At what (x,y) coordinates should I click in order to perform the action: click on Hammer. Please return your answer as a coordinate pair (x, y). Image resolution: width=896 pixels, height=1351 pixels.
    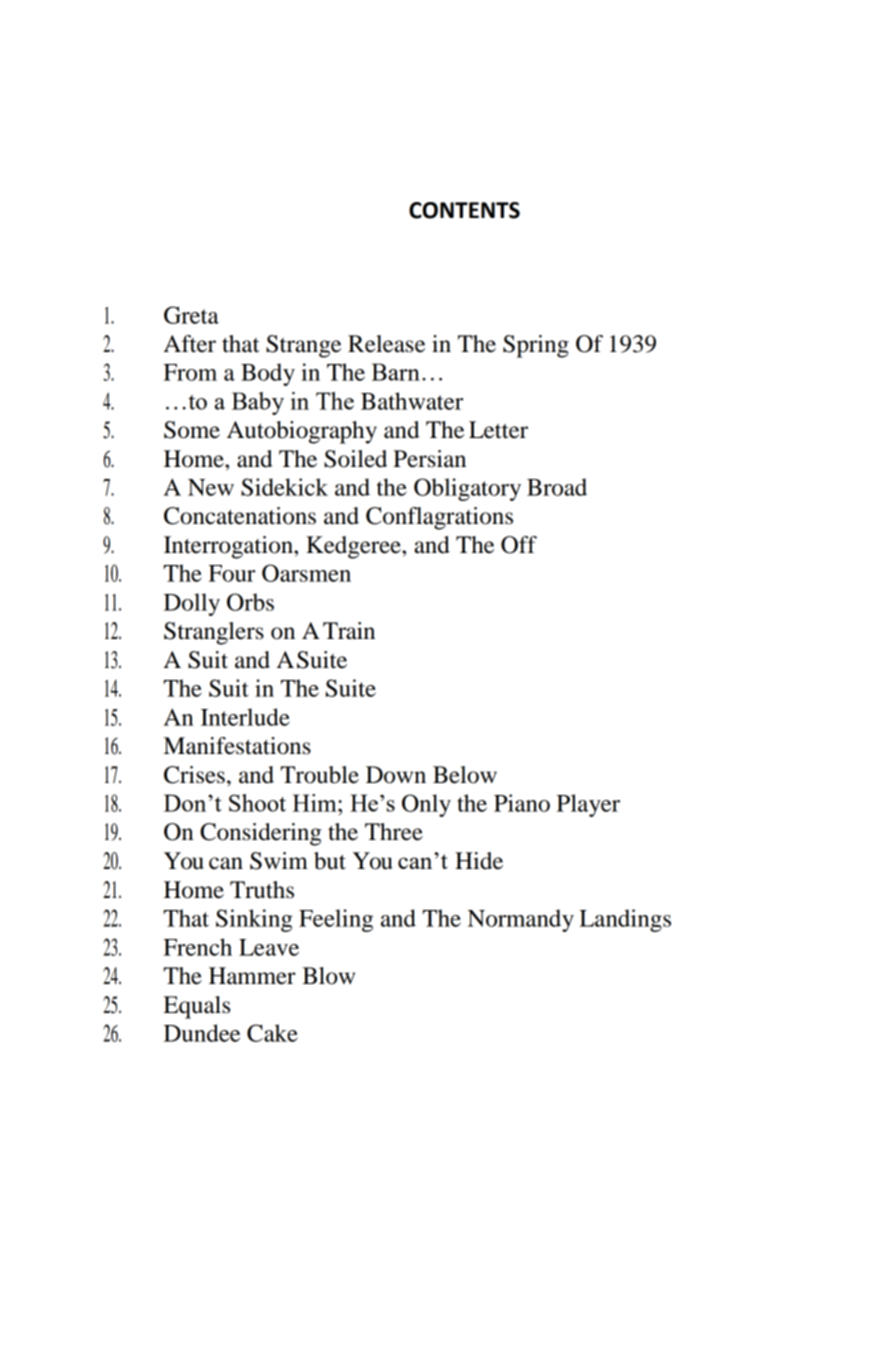
    Looking at the image, I should click on (252, 976).
